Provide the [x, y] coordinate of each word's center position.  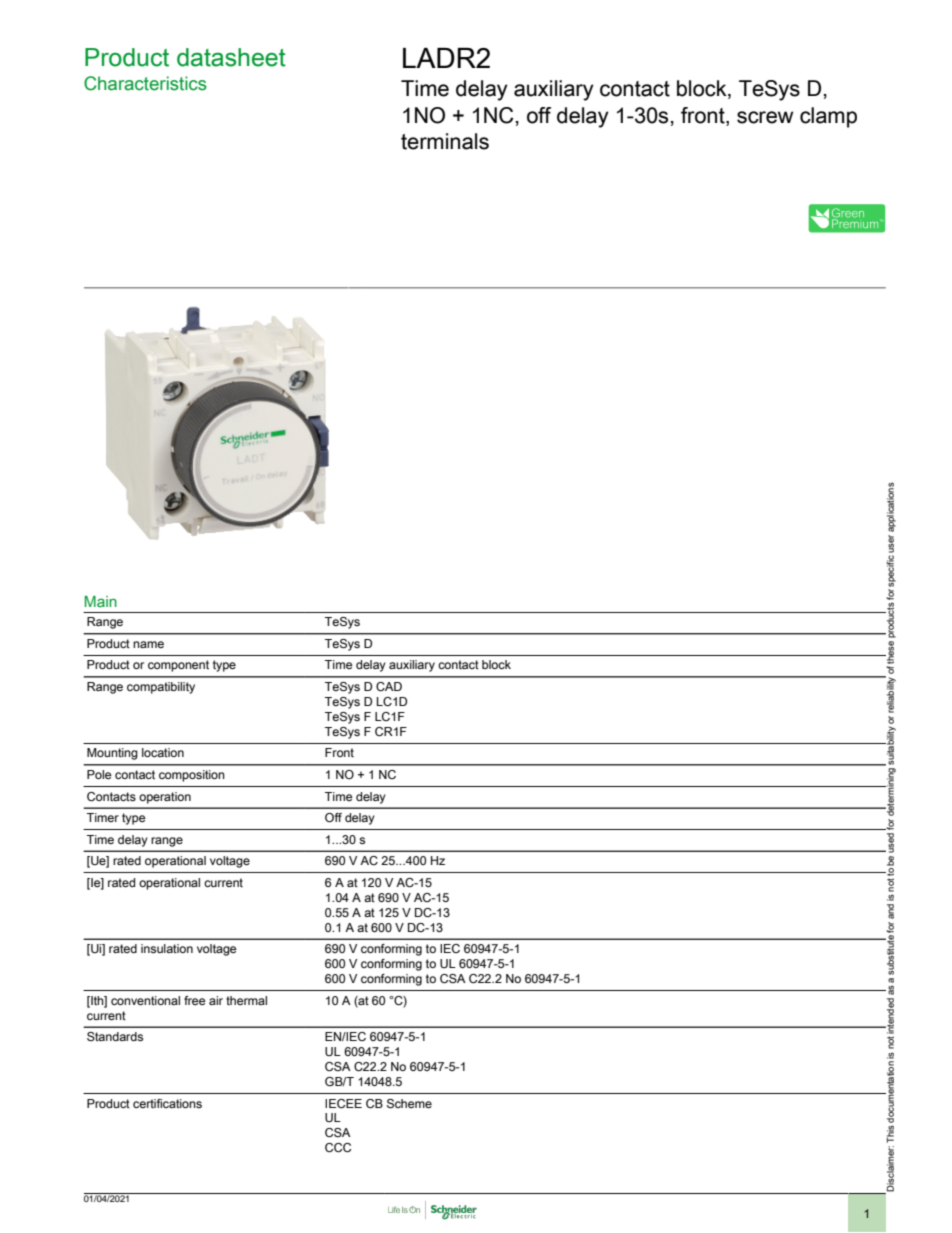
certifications [167, 1103]
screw [765, 117]
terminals [445, 141]
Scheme [409, 1103]
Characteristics [145, 83]
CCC [338, 1147]
